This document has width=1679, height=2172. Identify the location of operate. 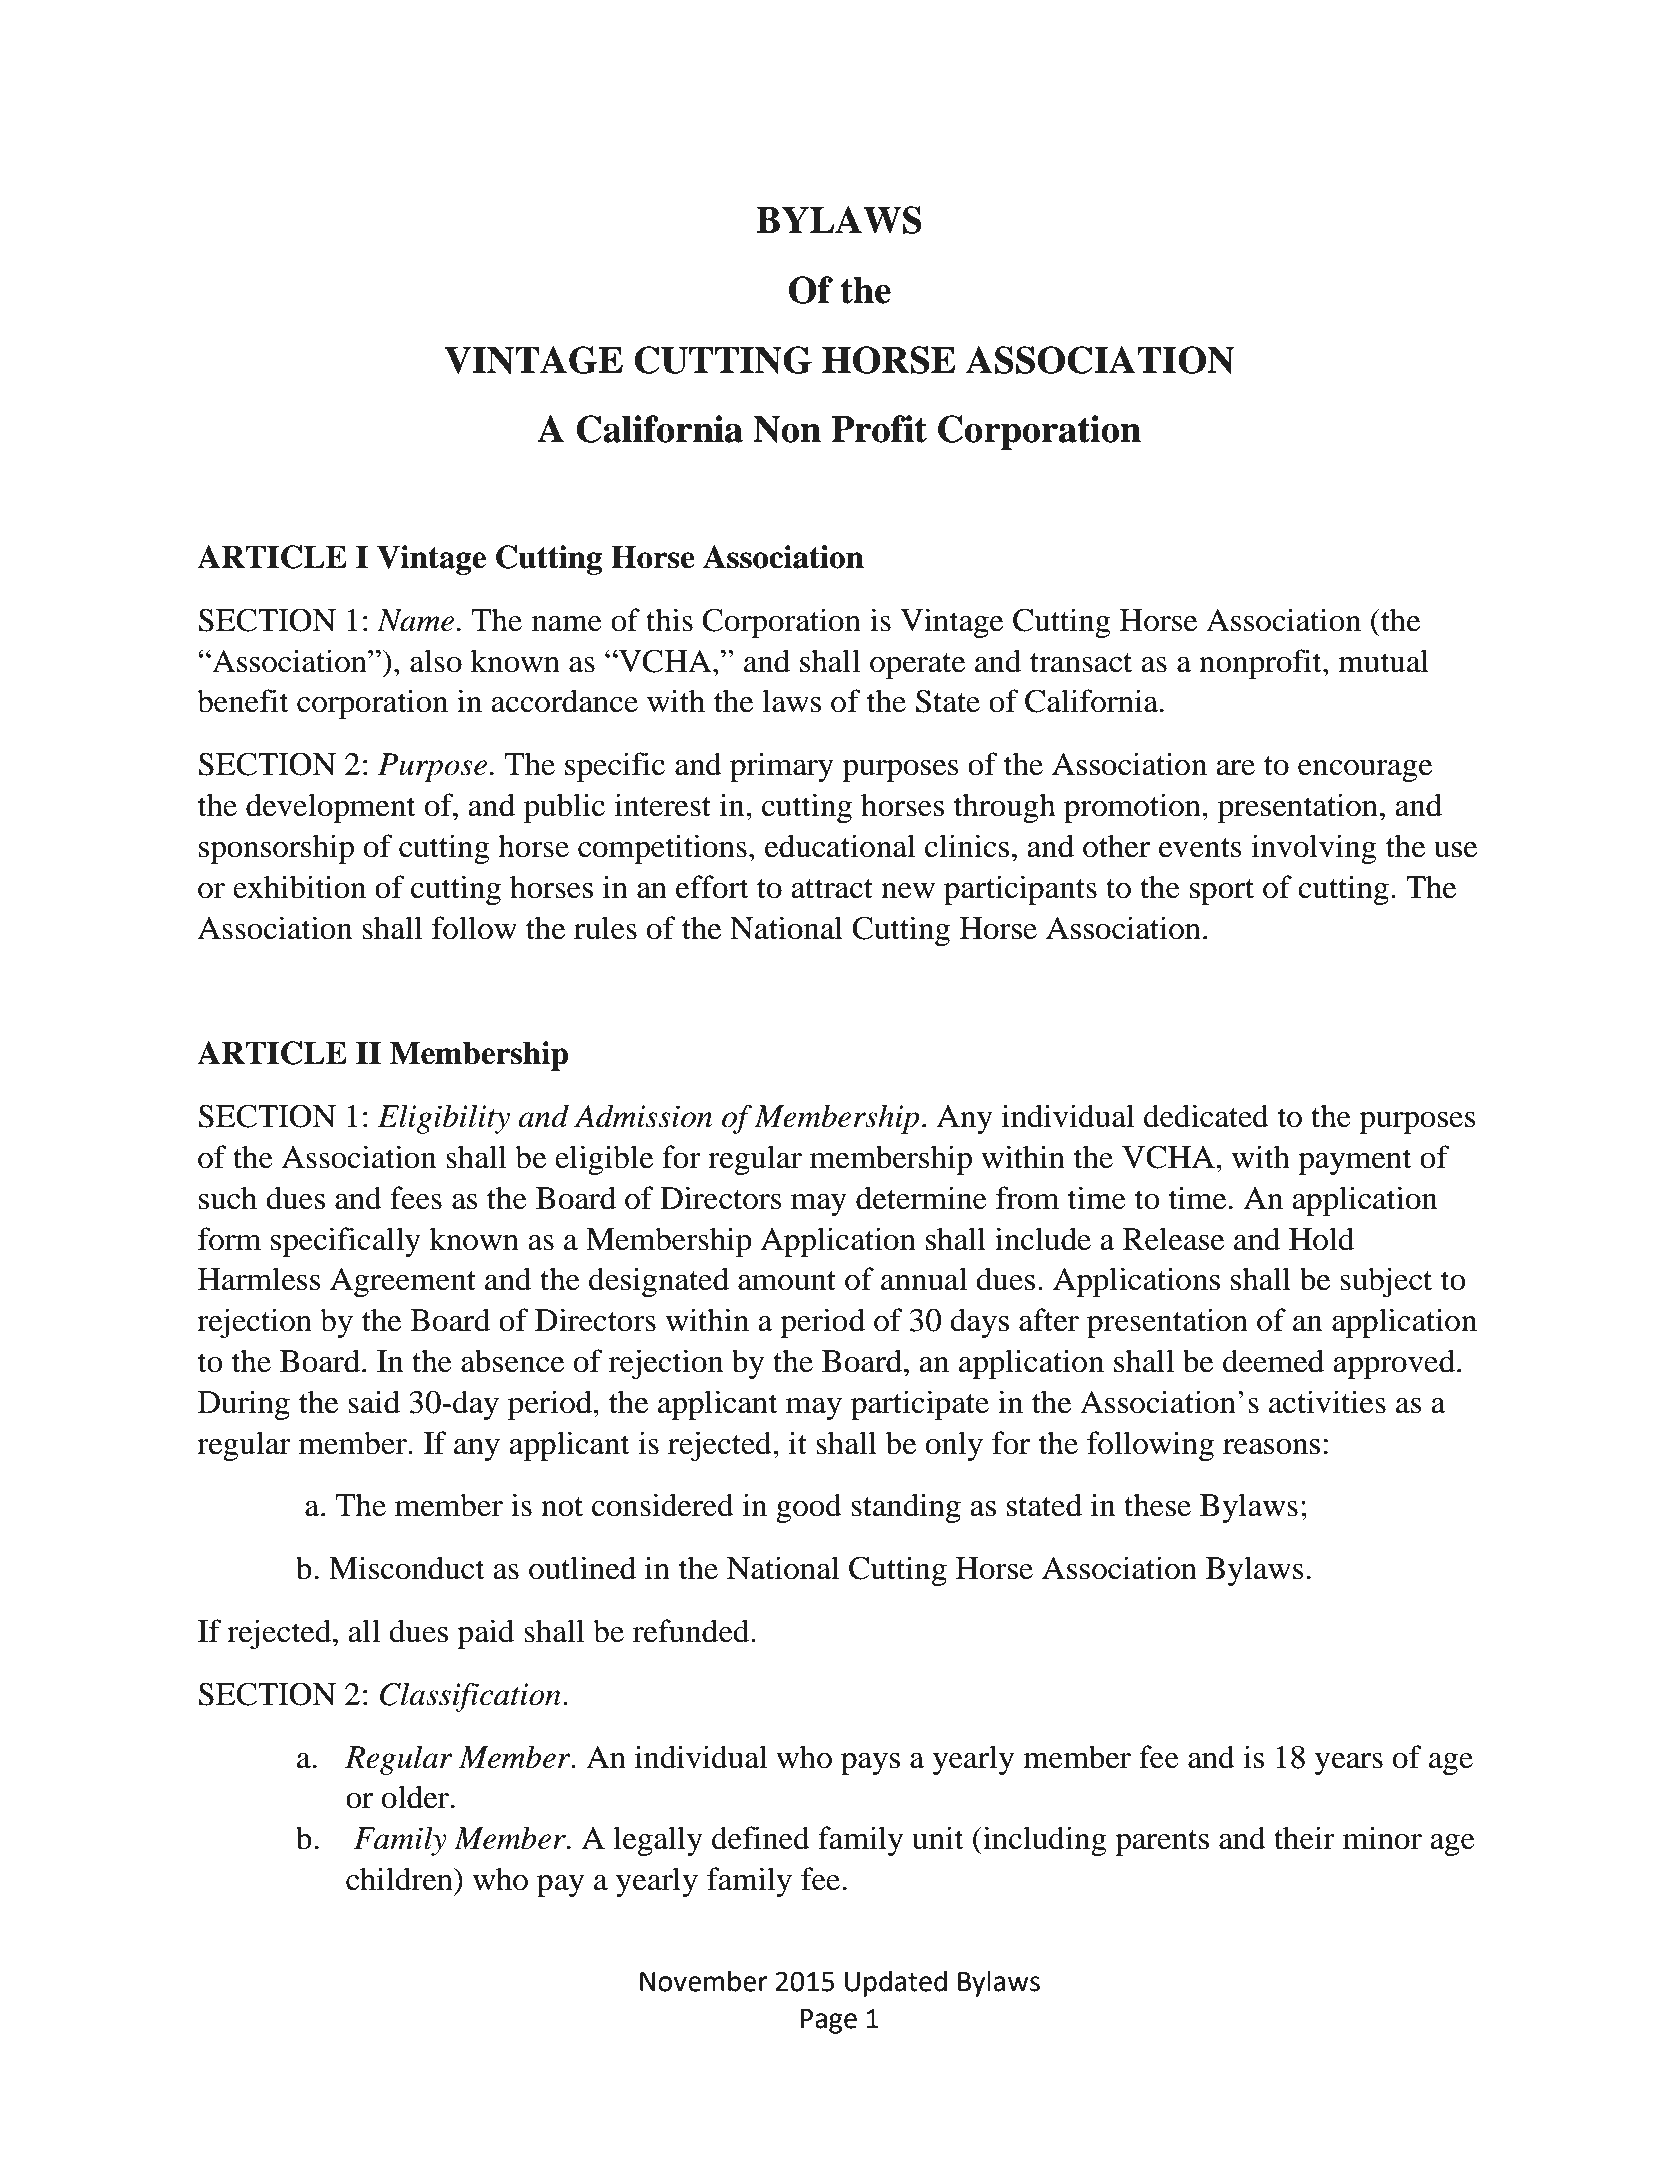
(917, 666).
